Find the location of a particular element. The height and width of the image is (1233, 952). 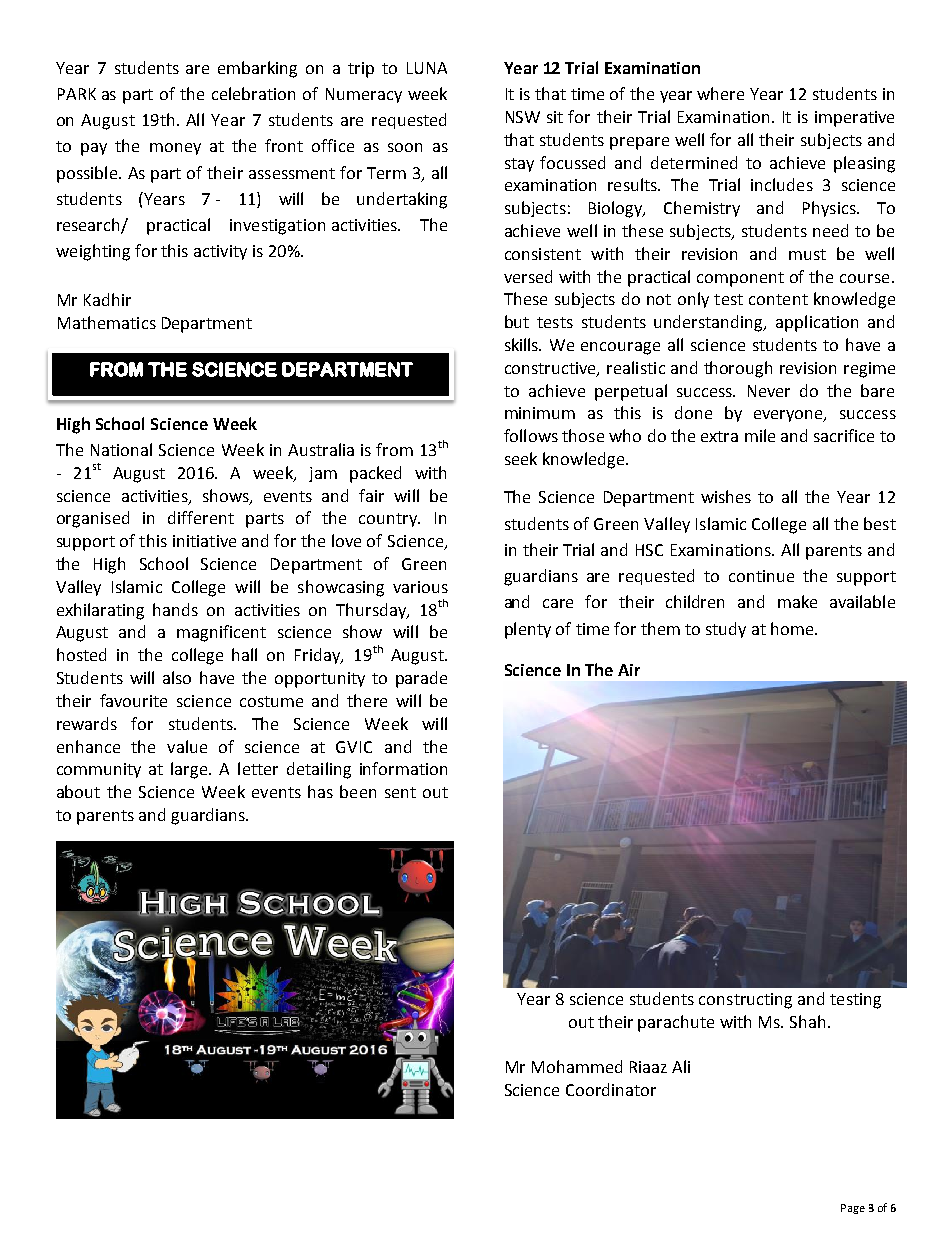

plenty is located at coordinates (528, 630).
